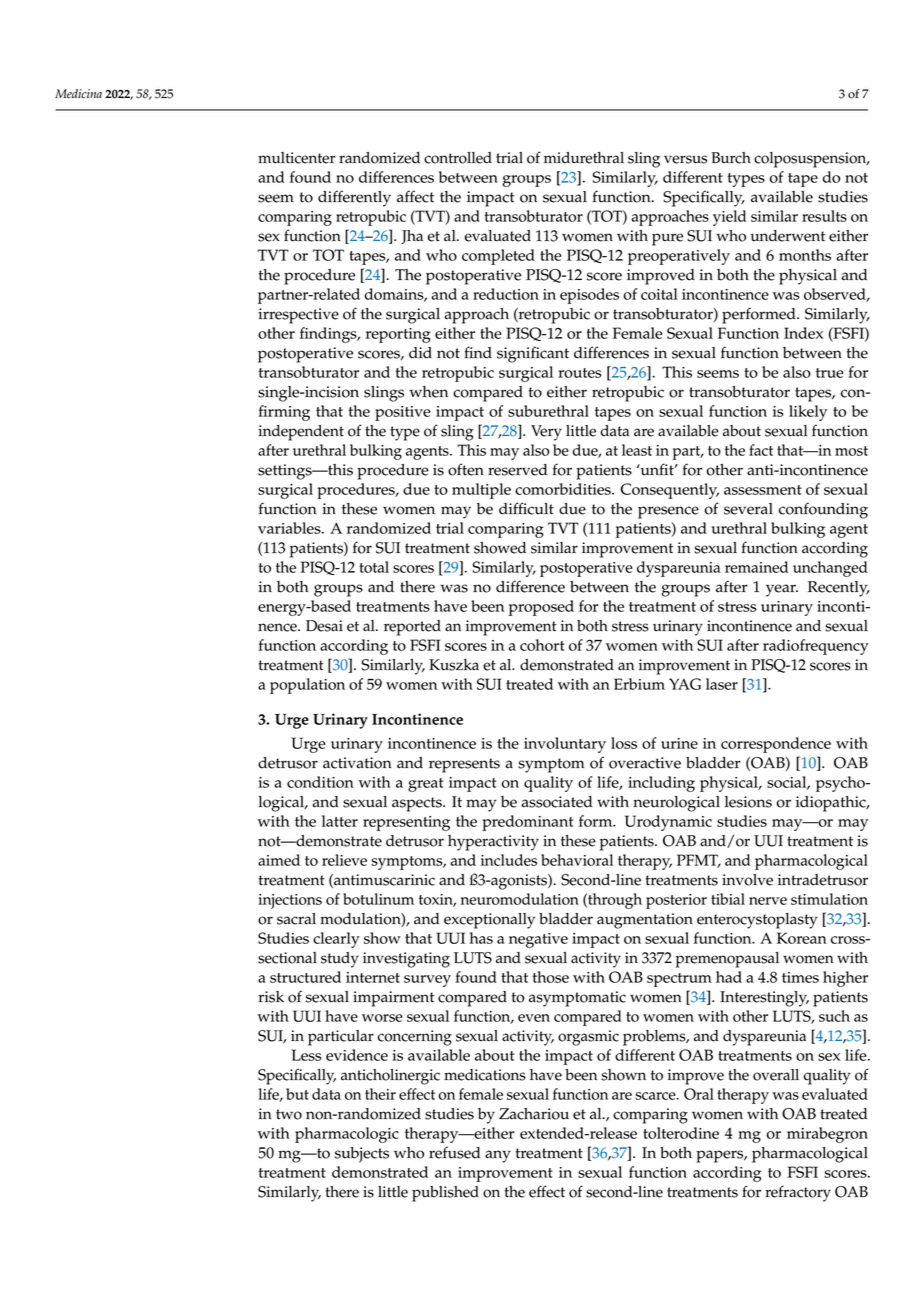 The width and height of the document is (924, 1308). What do you see at coordinates (685, 159) in the document?
I see `versus` at bounding box center [685, 159].
